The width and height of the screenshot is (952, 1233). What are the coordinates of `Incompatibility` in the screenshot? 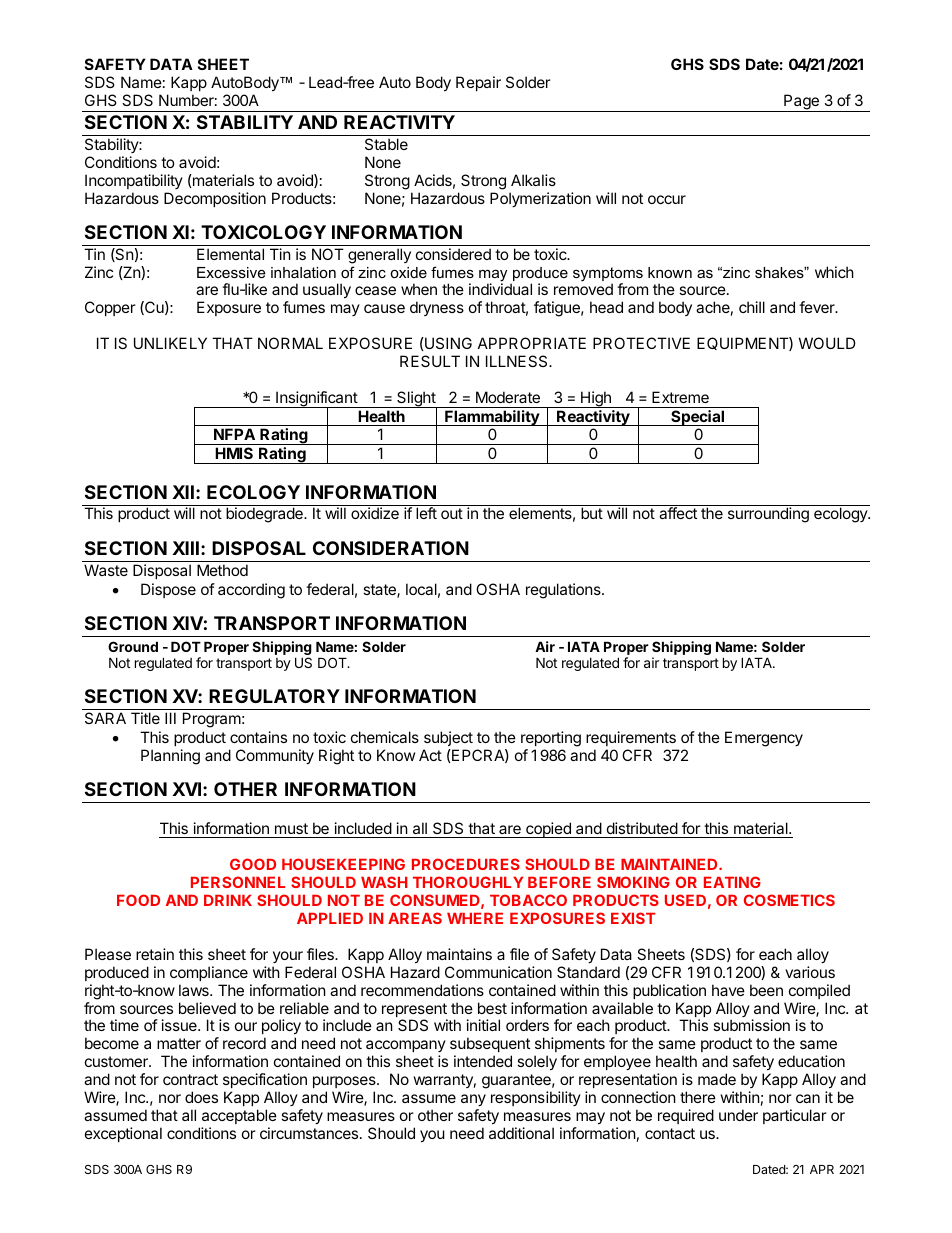 It's located at (134, 181).
